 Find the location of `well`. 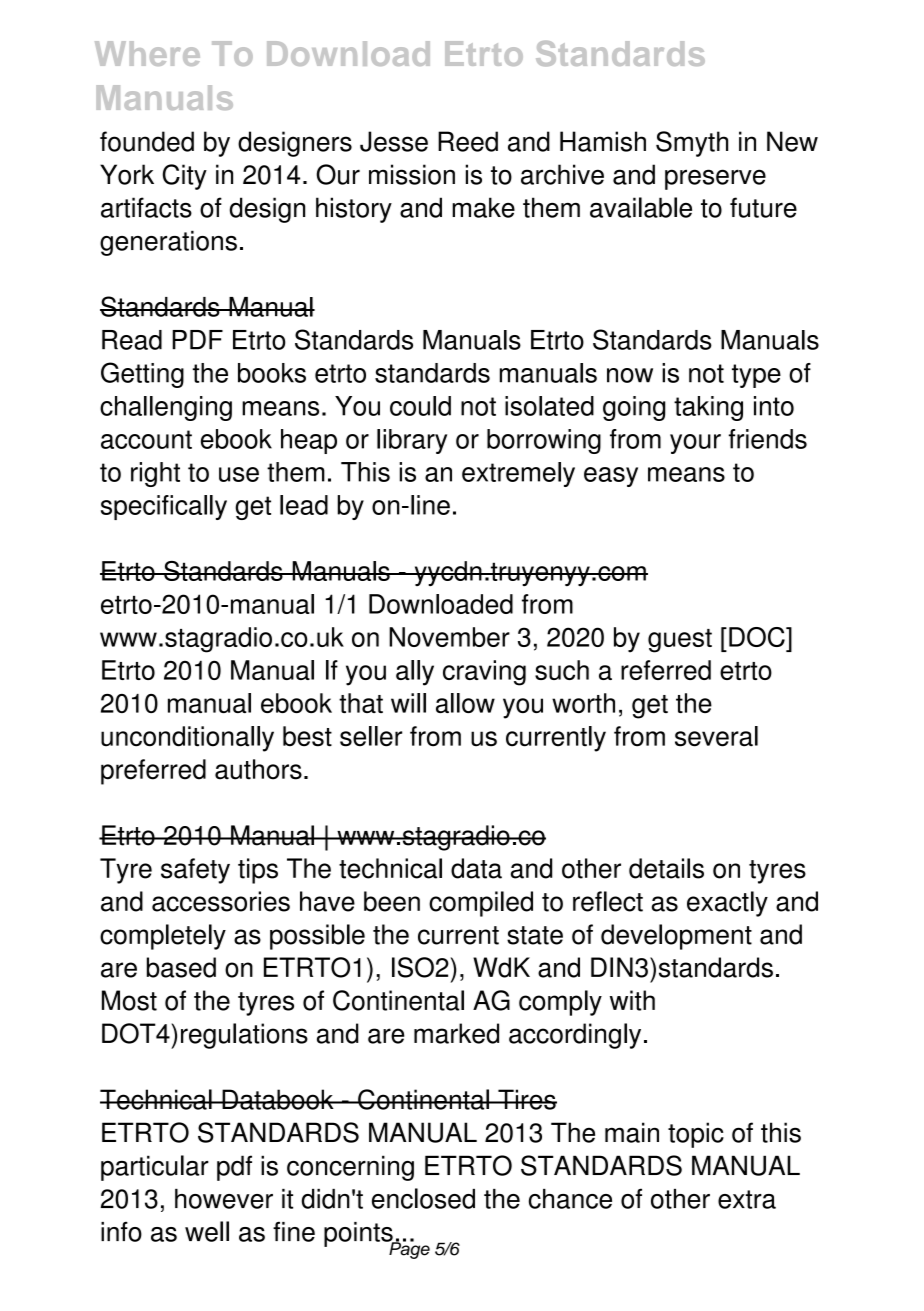

well is located at coordinates (207, 1231).
